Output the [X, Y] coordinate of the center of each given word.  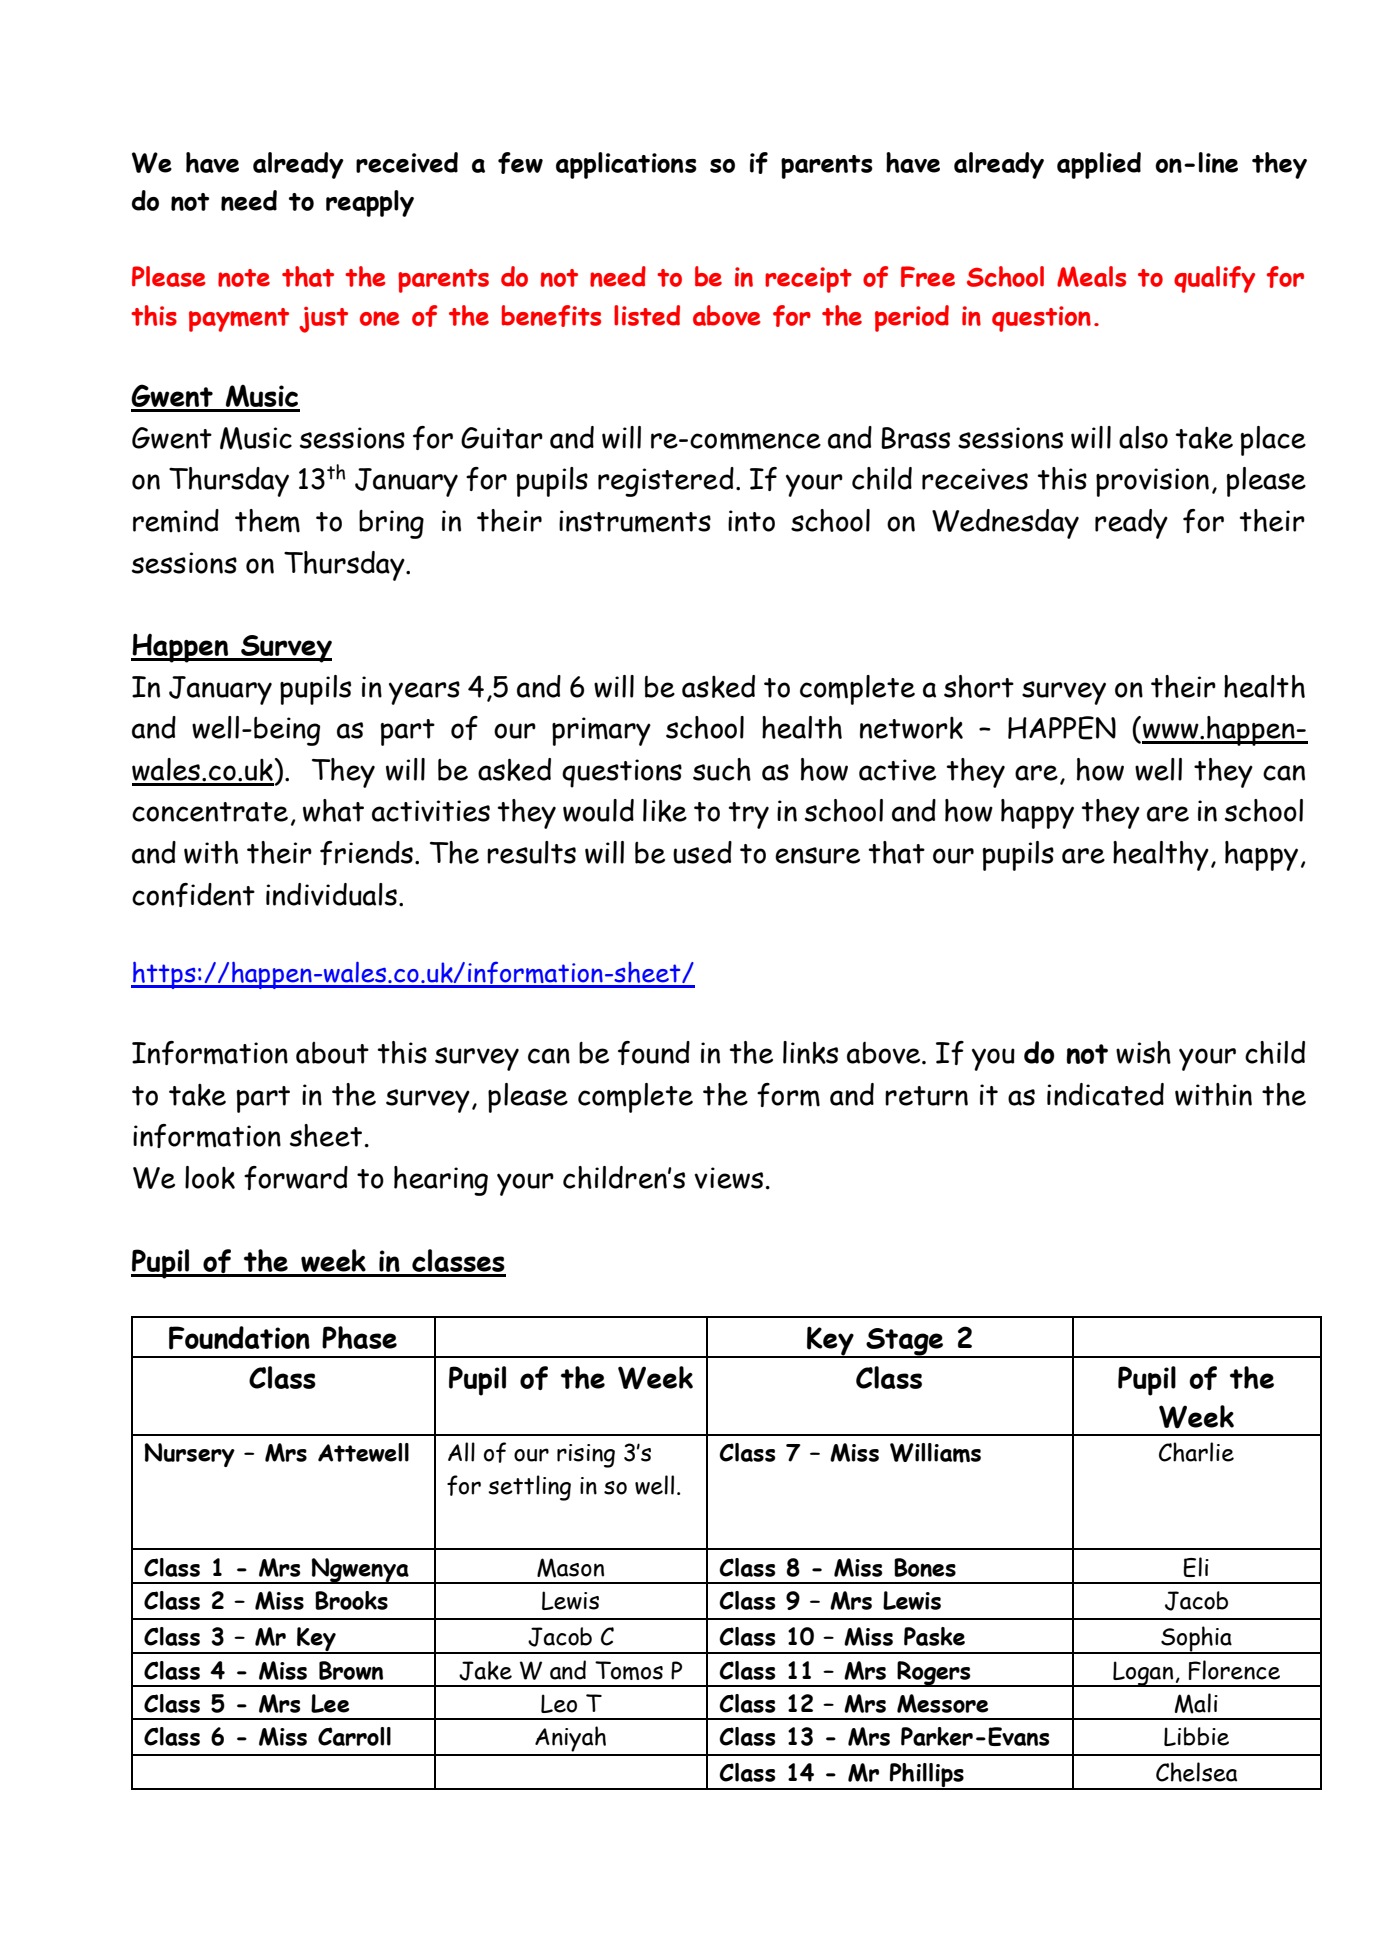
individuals [331, 894]
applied [1099, 165]
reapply [370, 203]
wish [1143, 1052]
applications [626, 165]
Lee [330, 1703]
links [810, 1052]
